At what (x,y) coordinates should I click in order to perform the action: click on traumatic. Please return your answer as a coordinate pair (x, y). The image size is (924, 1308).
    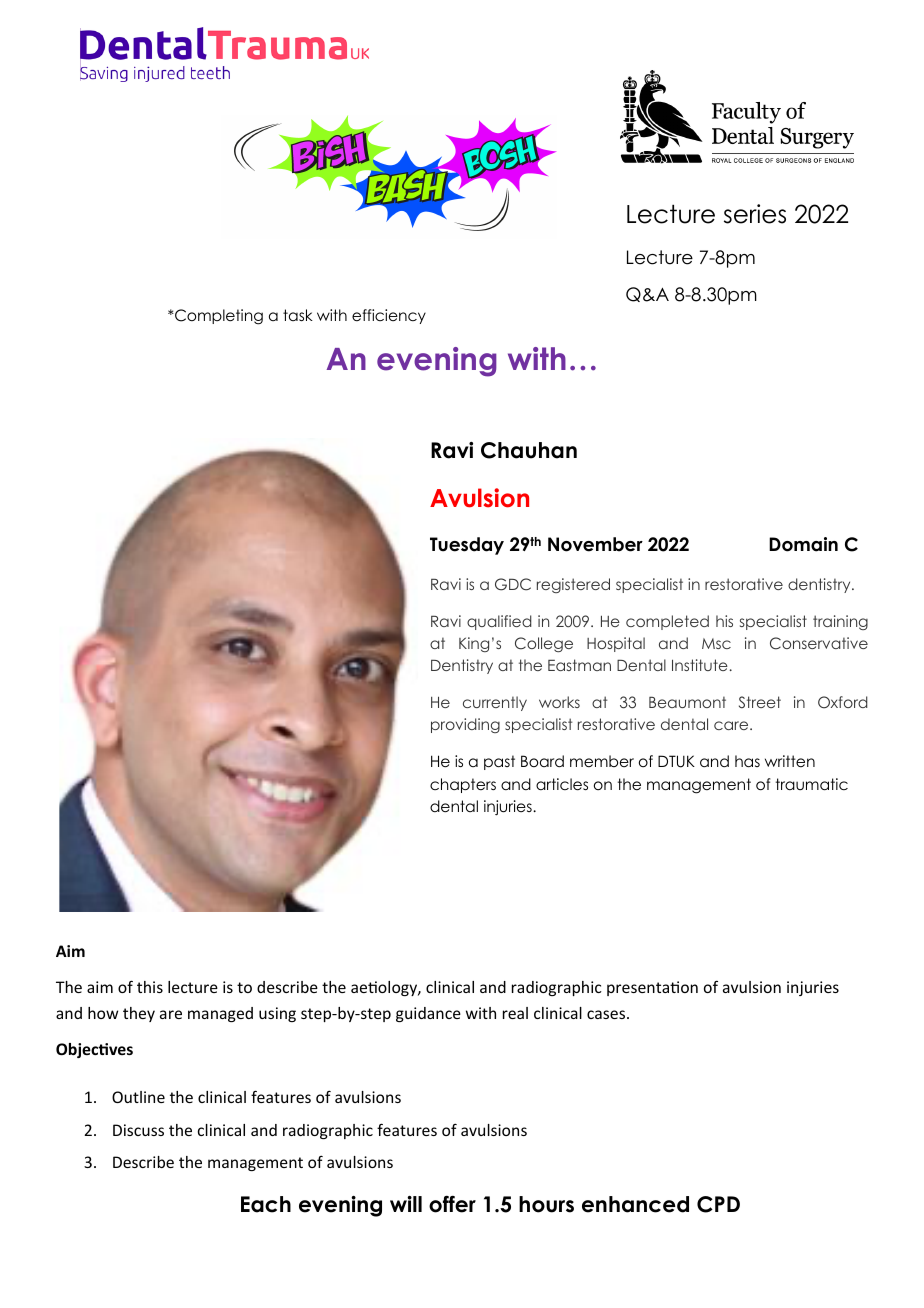
    Looking at the image, I should click on (811, 784).
